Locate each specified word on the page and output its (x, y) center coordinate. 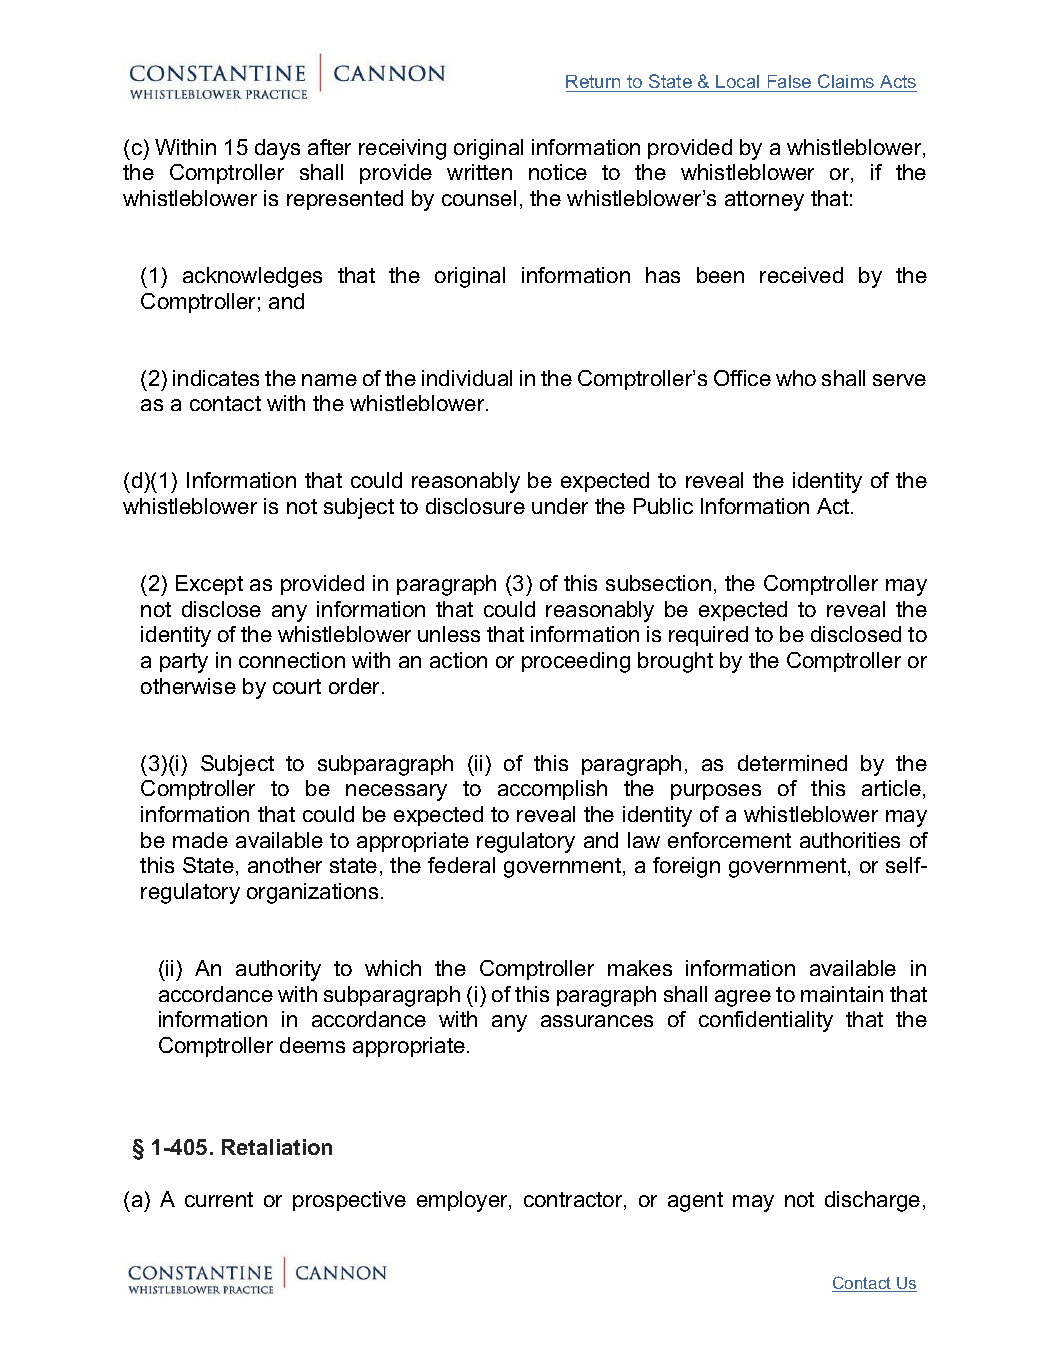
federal (461, 865)
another (285, 865)
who (796, 378)
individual (467, 378)
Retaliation (277, 1147)
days (277, 149)
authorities (850, 840)
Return (594, 83)
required (708, 636)
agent (695, 1202)
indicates (216, 378)
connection (292, 660)
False (789, 83)
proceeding (576, 662)
